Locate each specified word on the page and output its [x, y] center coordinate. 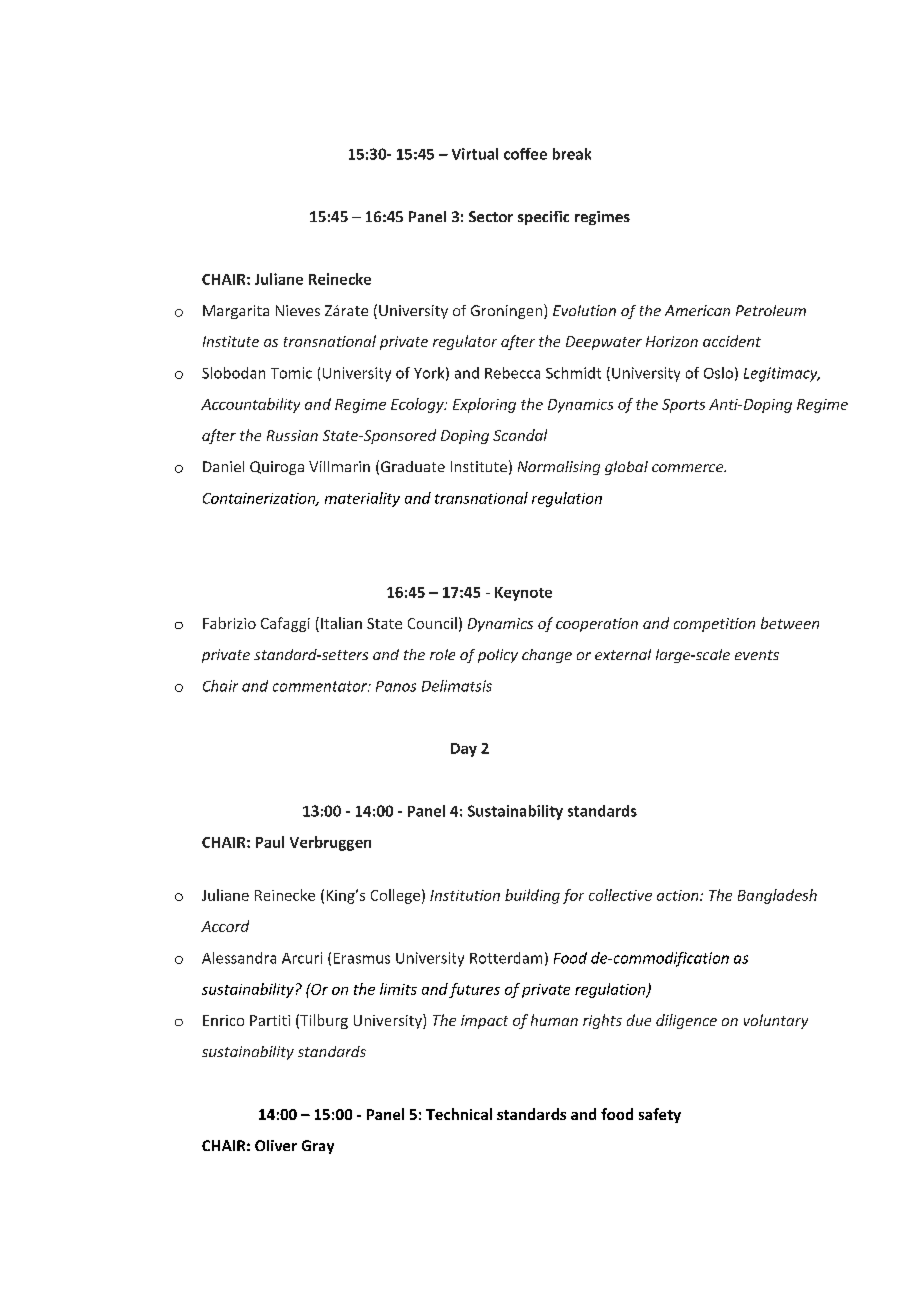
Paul [270, 842]
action [679, 895]
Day [464, 750]
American [697, 310]
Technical [459, 1114]
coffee [525, 154]
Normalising [559, 468]
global [626, 468]
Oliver [276, 1145]
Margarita [236, 312]
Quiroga [277, 468]
